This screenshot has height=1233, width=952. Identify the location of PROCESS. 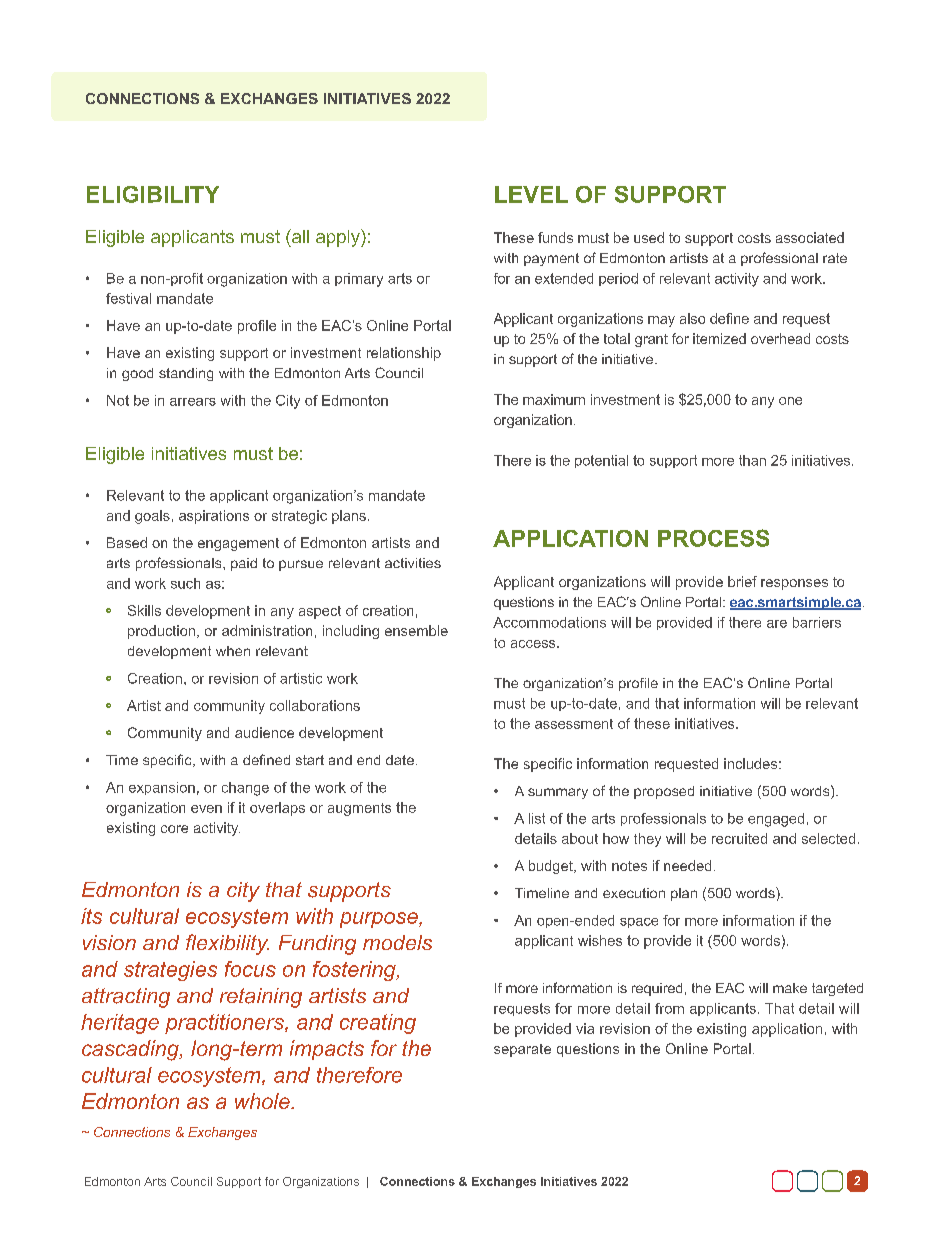
(713, 538).
